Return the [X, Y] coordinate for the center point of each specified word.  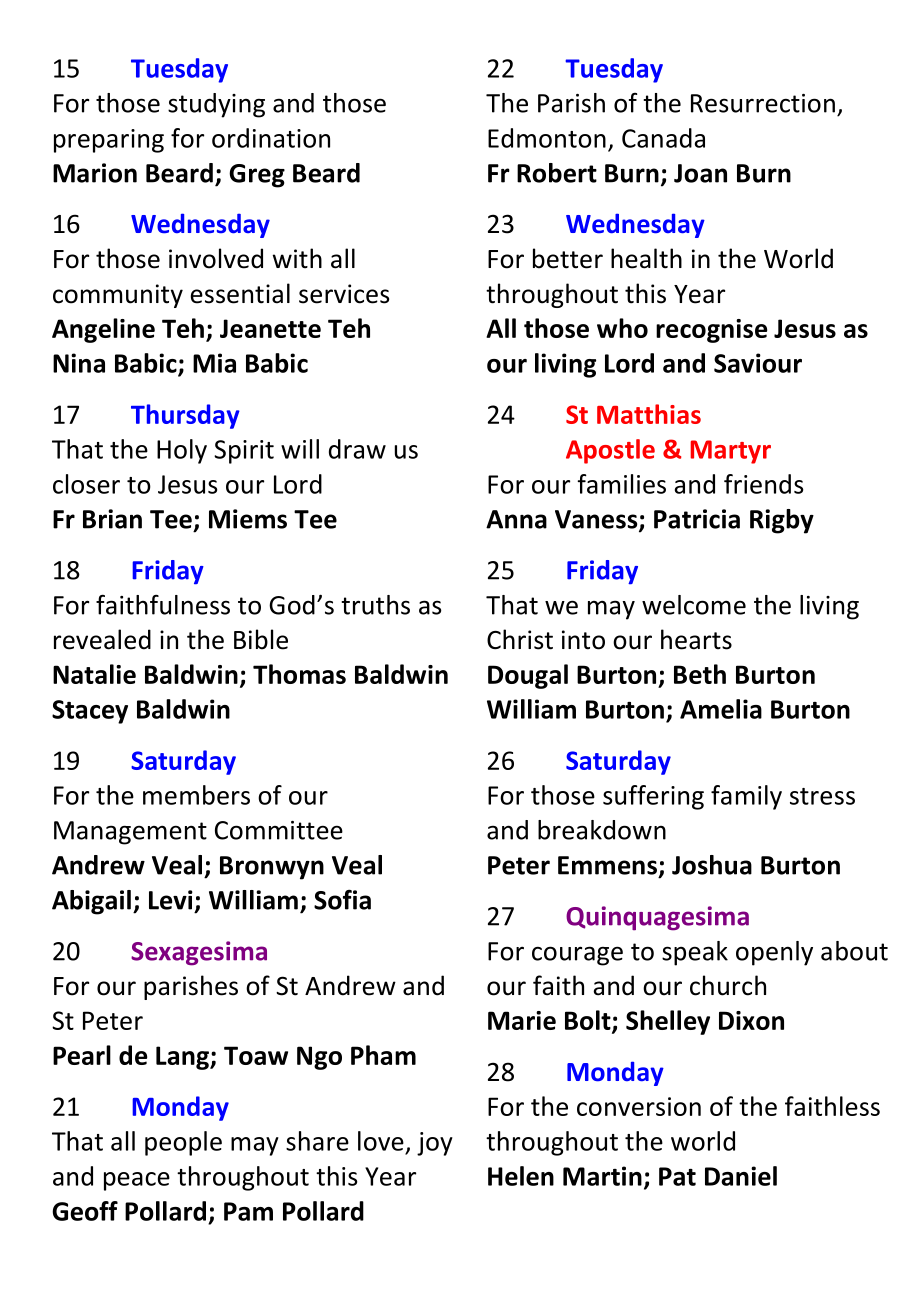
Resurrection [763, 103]
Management [130, 833]
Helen [521, 1176]
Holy [182, 451]
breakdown [602, 830]
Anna [516, 519]
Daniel [741, 1176]
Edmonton [547, 138]
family [746, 797]
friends [763, 484]
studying [216, 105]
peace [137, 1181]
